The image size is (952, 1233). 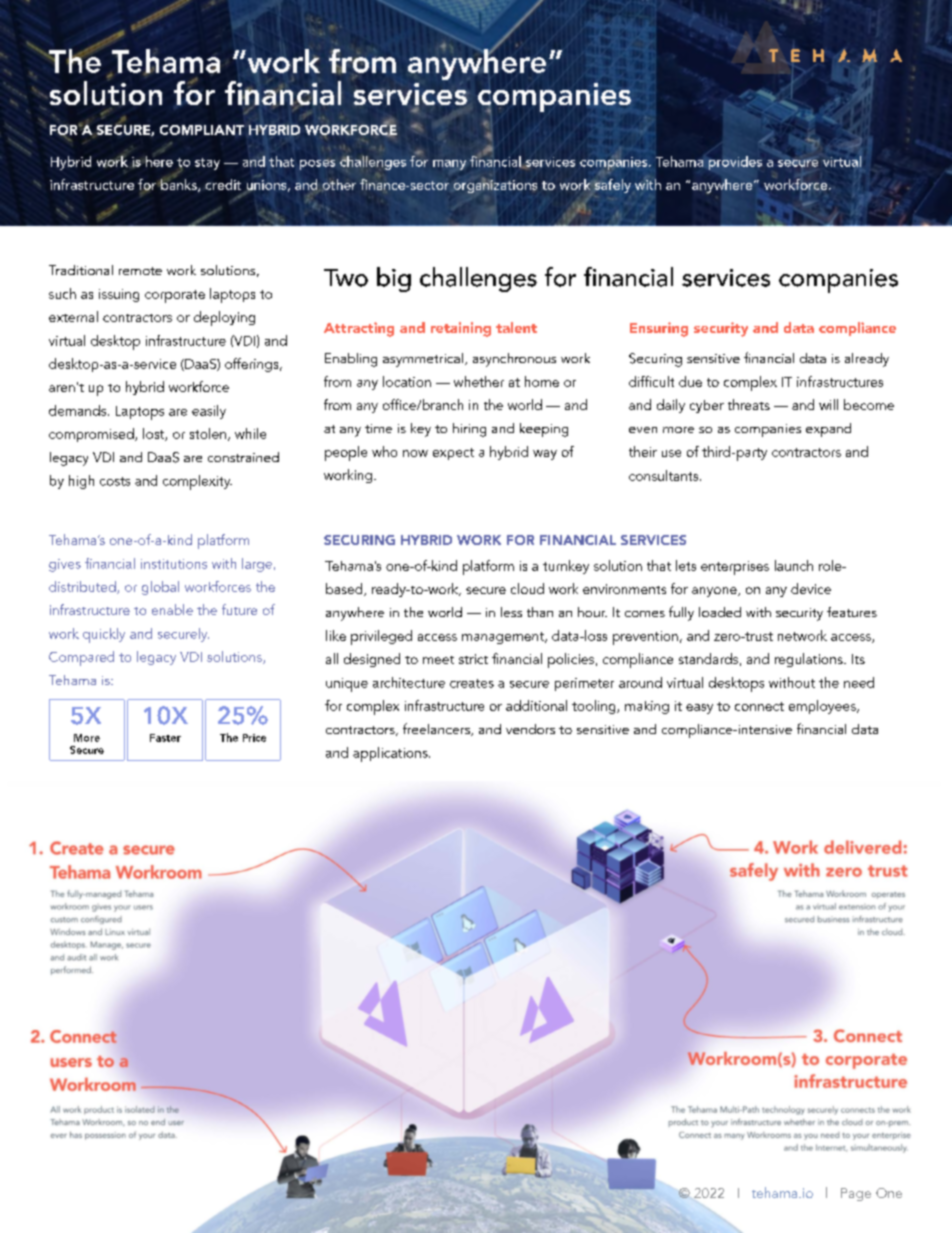 I want to click on provides, so click(x=735, y=163).
